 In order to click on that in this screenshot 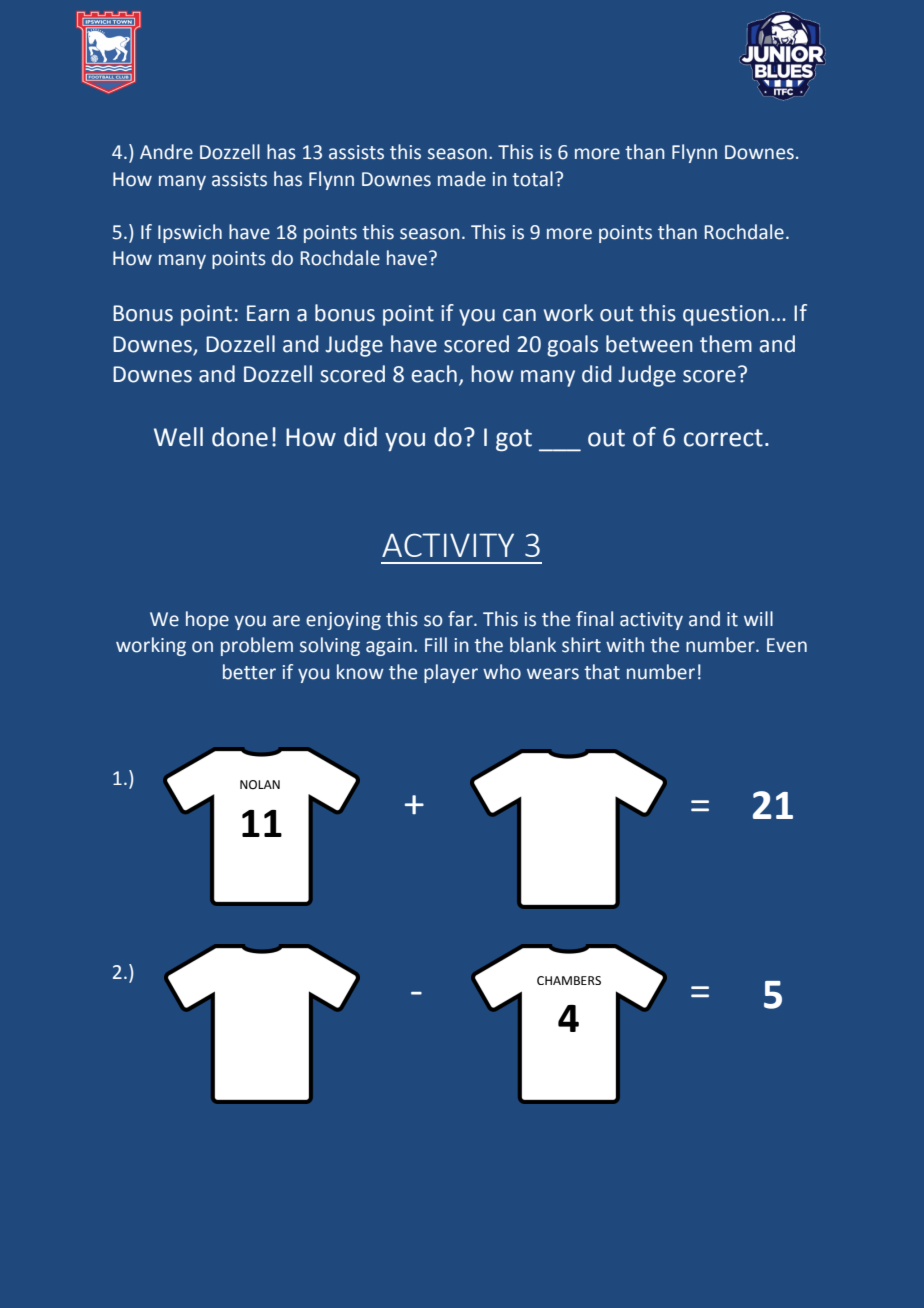, I will do `click(602, 672)`.
